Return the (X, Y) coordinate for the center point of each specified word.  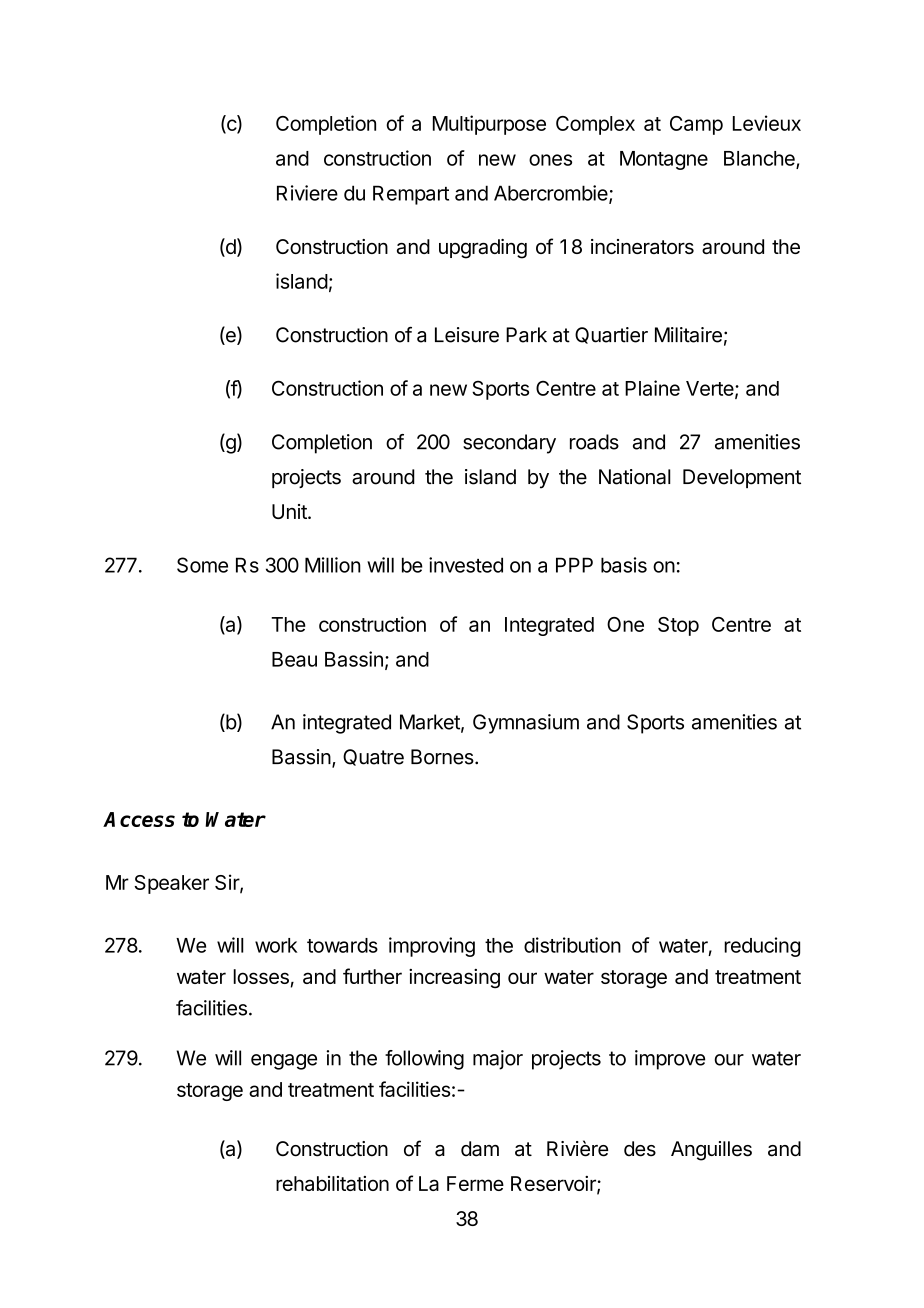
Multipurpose (489, 125)
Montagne (664, 160)
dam (480, 1149)
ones (550, 160)
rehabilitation (332, 1183)
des (640, 1149)
